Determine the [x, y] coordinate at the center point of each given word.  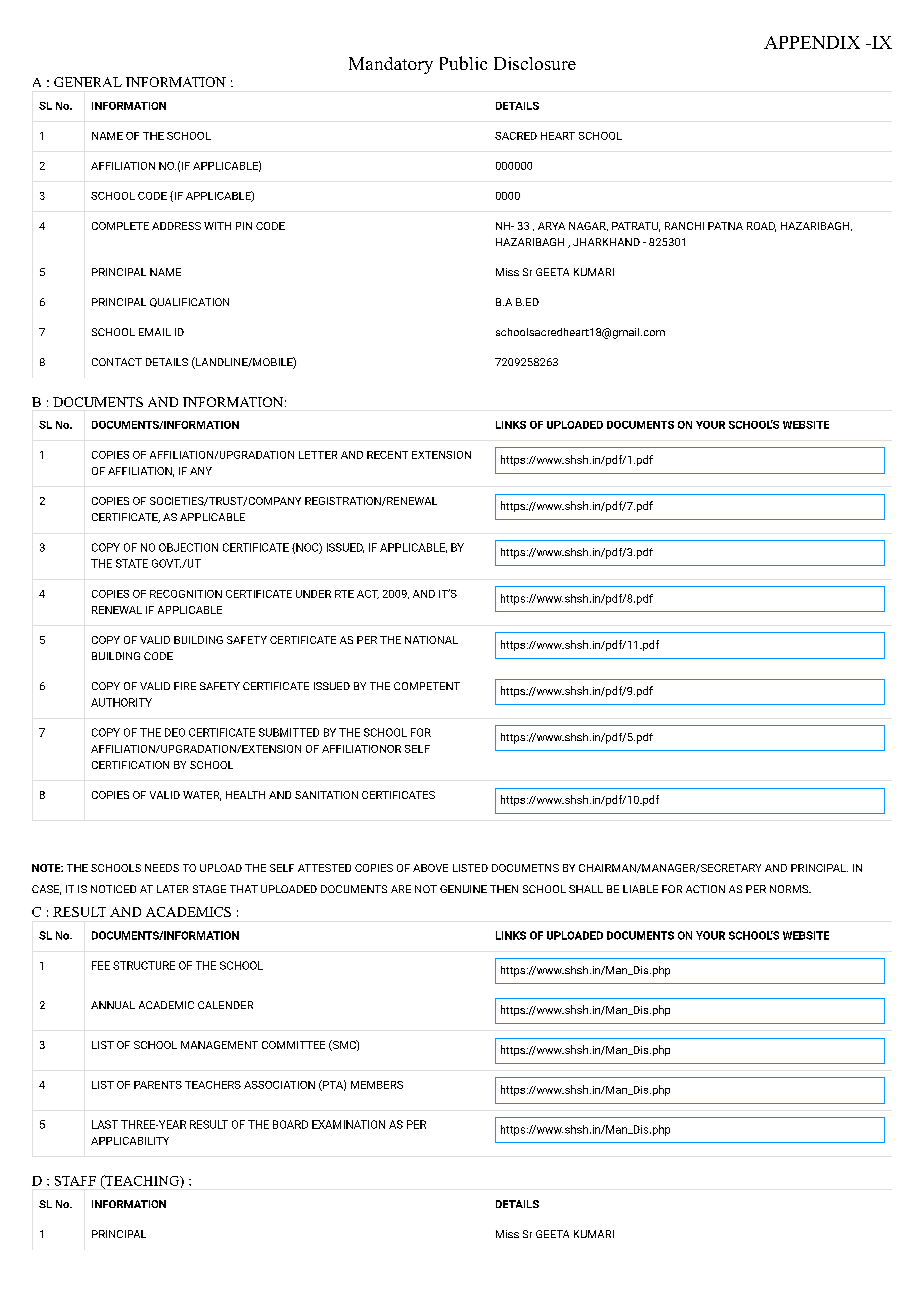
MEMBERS [377, 1085]
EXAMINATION [348, 1124]
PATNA [725, 226]
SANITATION [326, 795]
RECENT [387, 455]
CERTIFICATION [130, 765]
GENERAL [88, 82]
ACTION [705, 889]
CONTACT [117, 362]
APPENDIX [812, 42]
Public [463, 63]
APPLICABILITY [130, 1141]
